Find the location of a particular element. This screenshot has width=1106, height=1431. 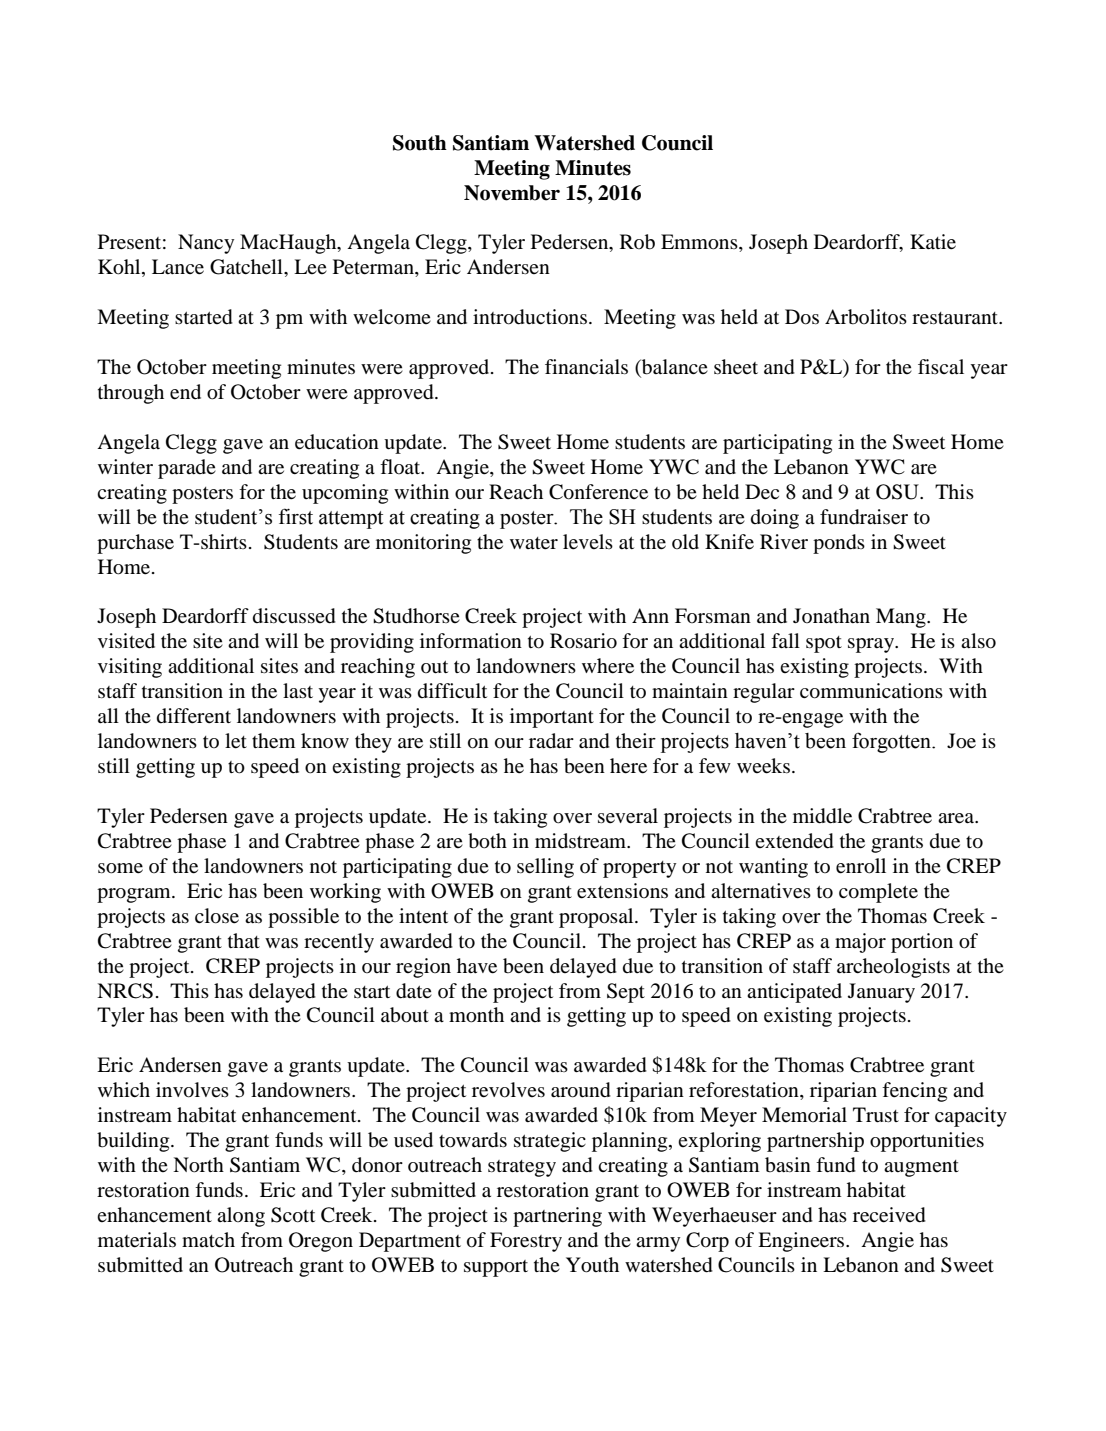

Sept is located at coordinates (626, 993).
